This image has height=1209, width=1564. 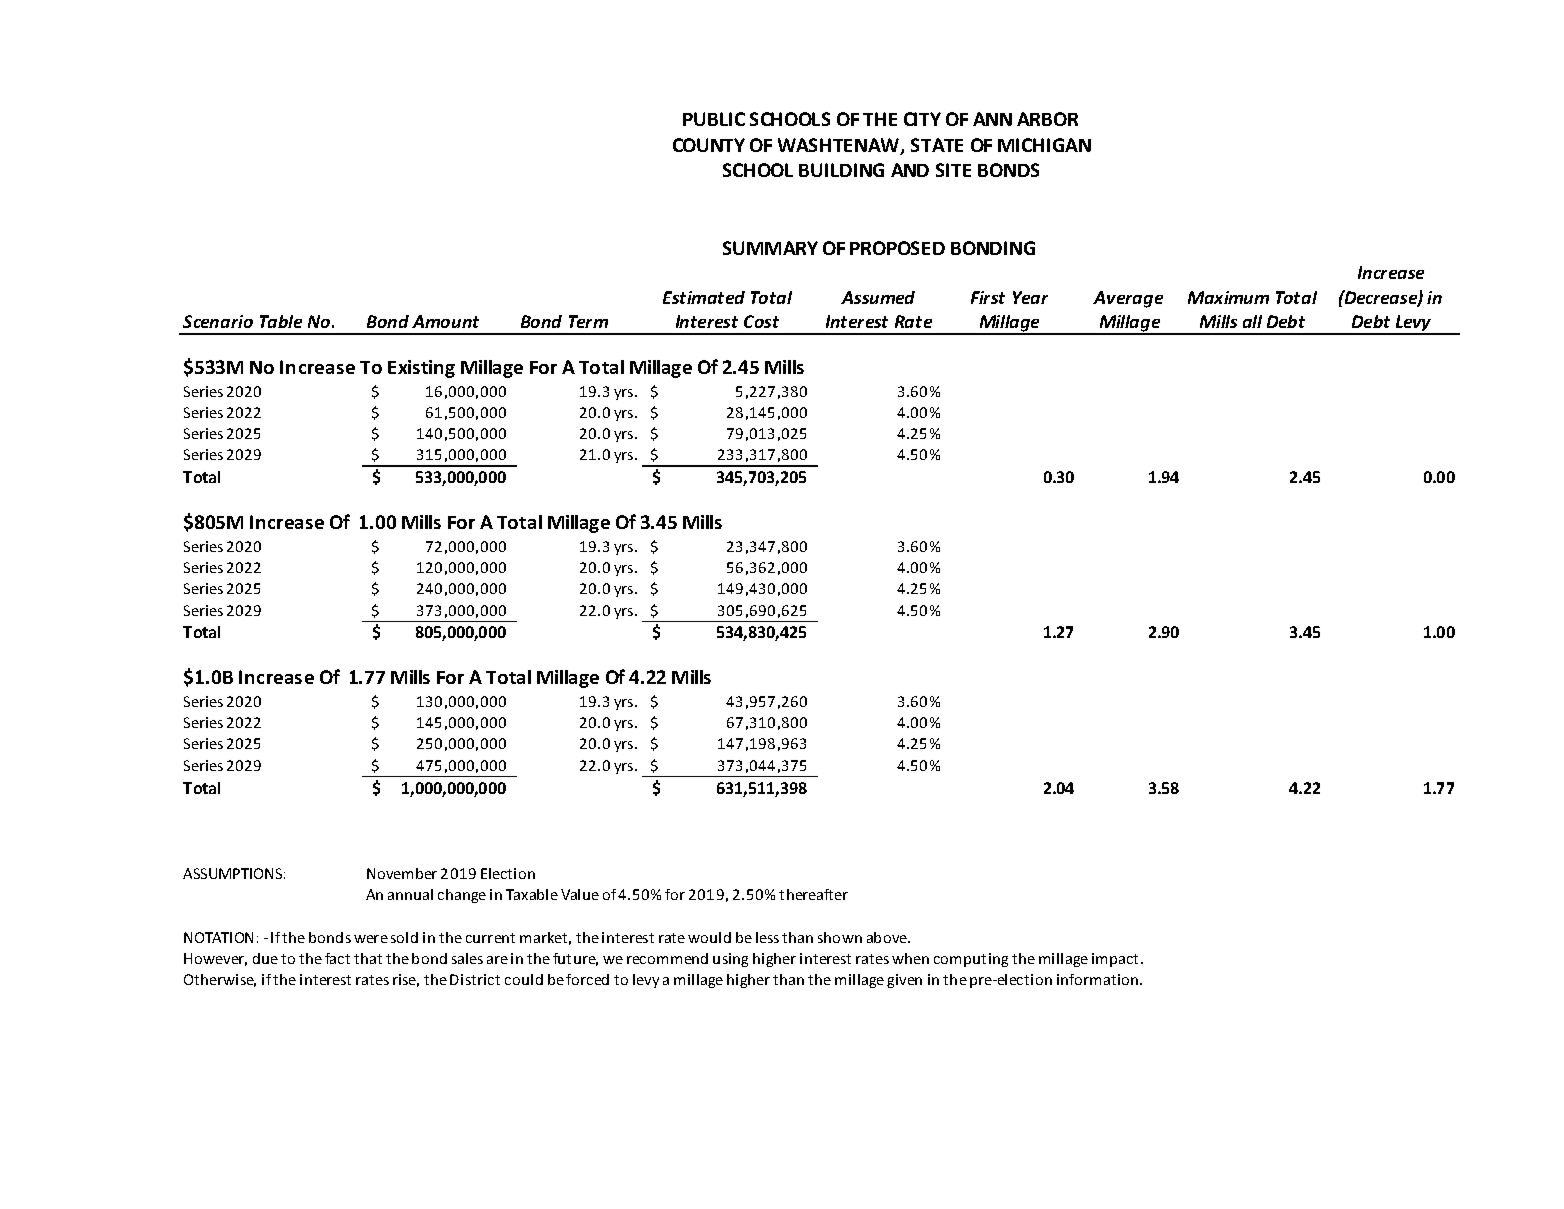 I want to click on impact, so click(x=1115, y=960).
